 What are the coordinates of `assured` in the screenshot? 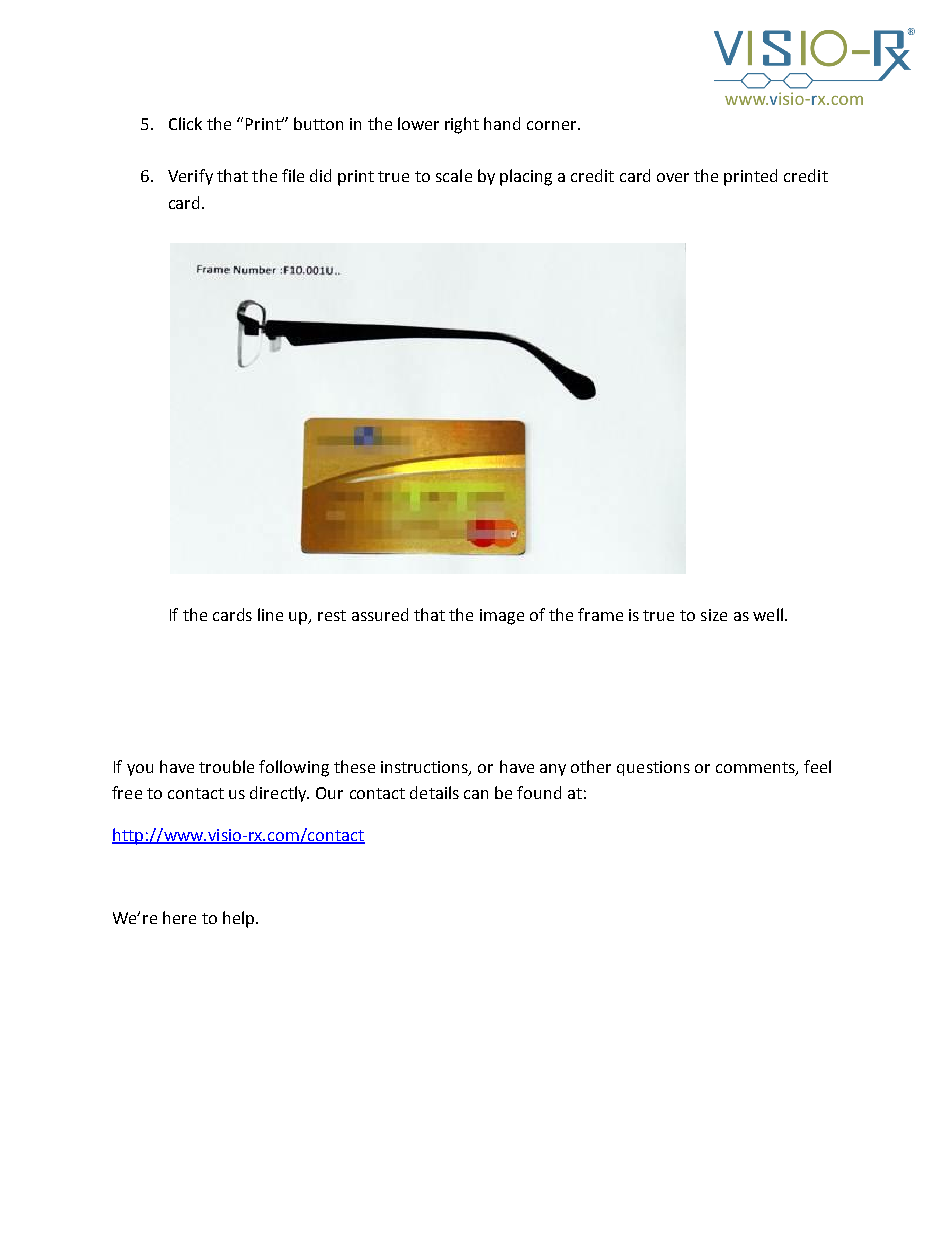 It's located at (380, 614).
